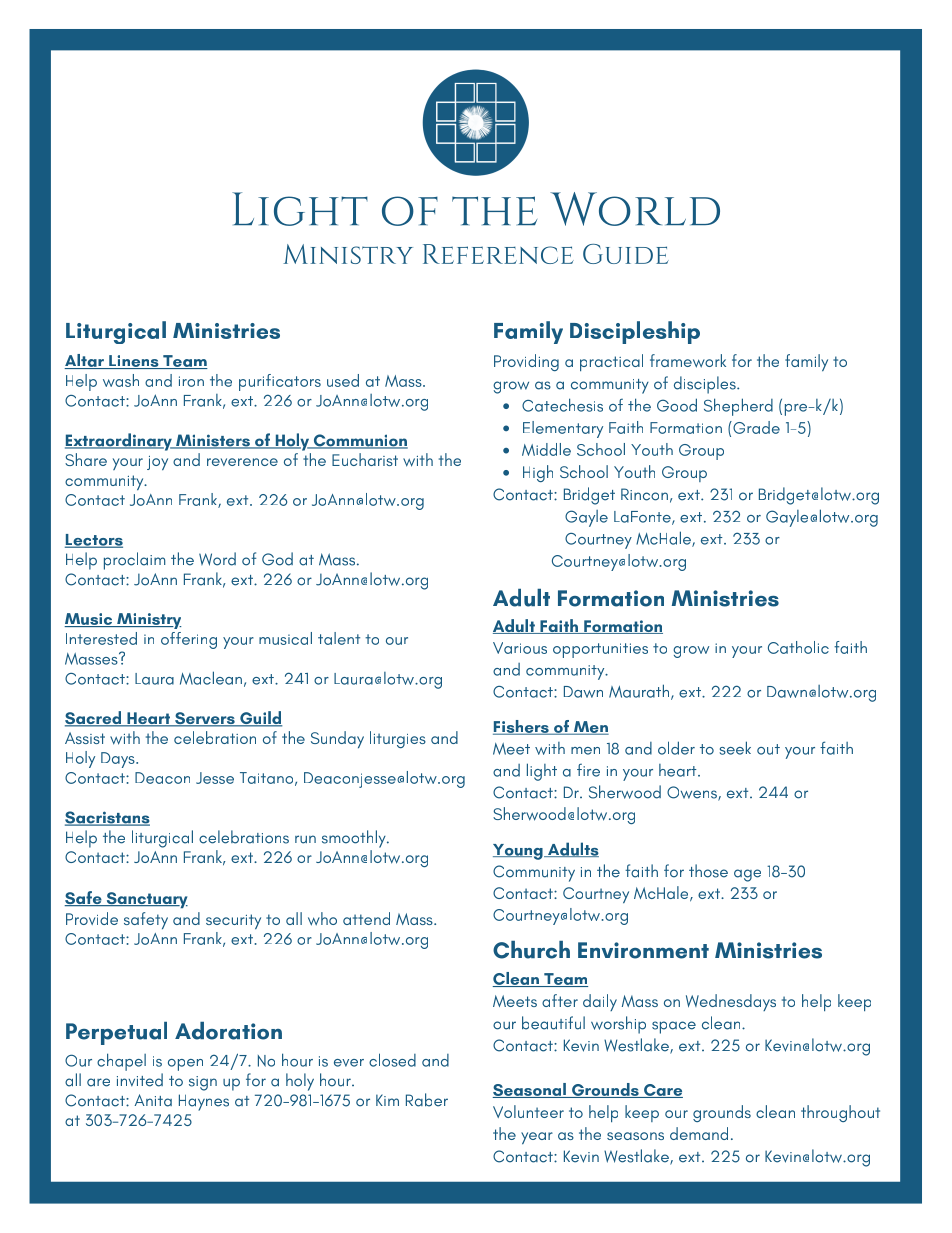  I want to click on Linens, so click(134, 362).
